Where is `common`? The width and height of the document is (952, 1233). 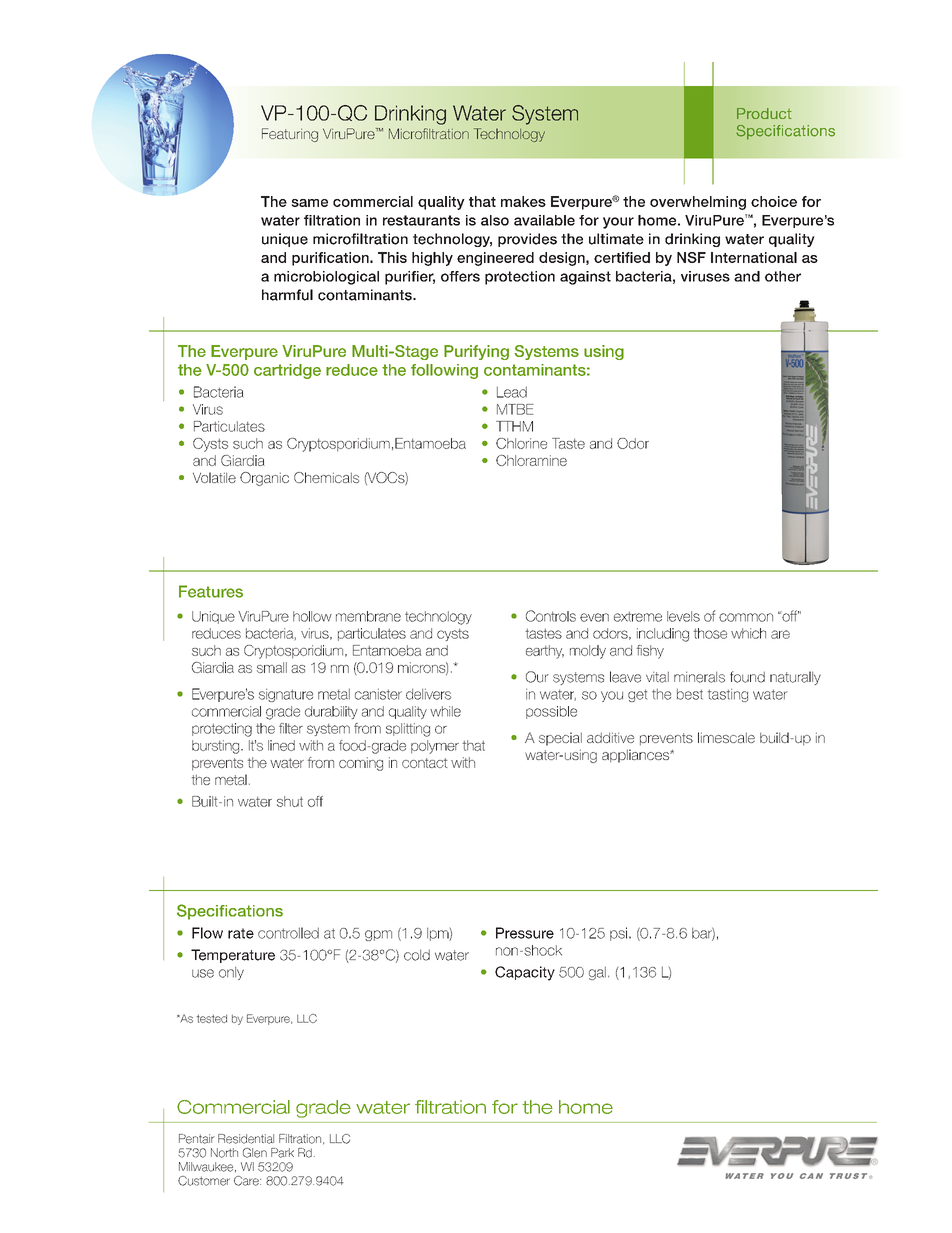 common is located at coordinates (746, 617).
